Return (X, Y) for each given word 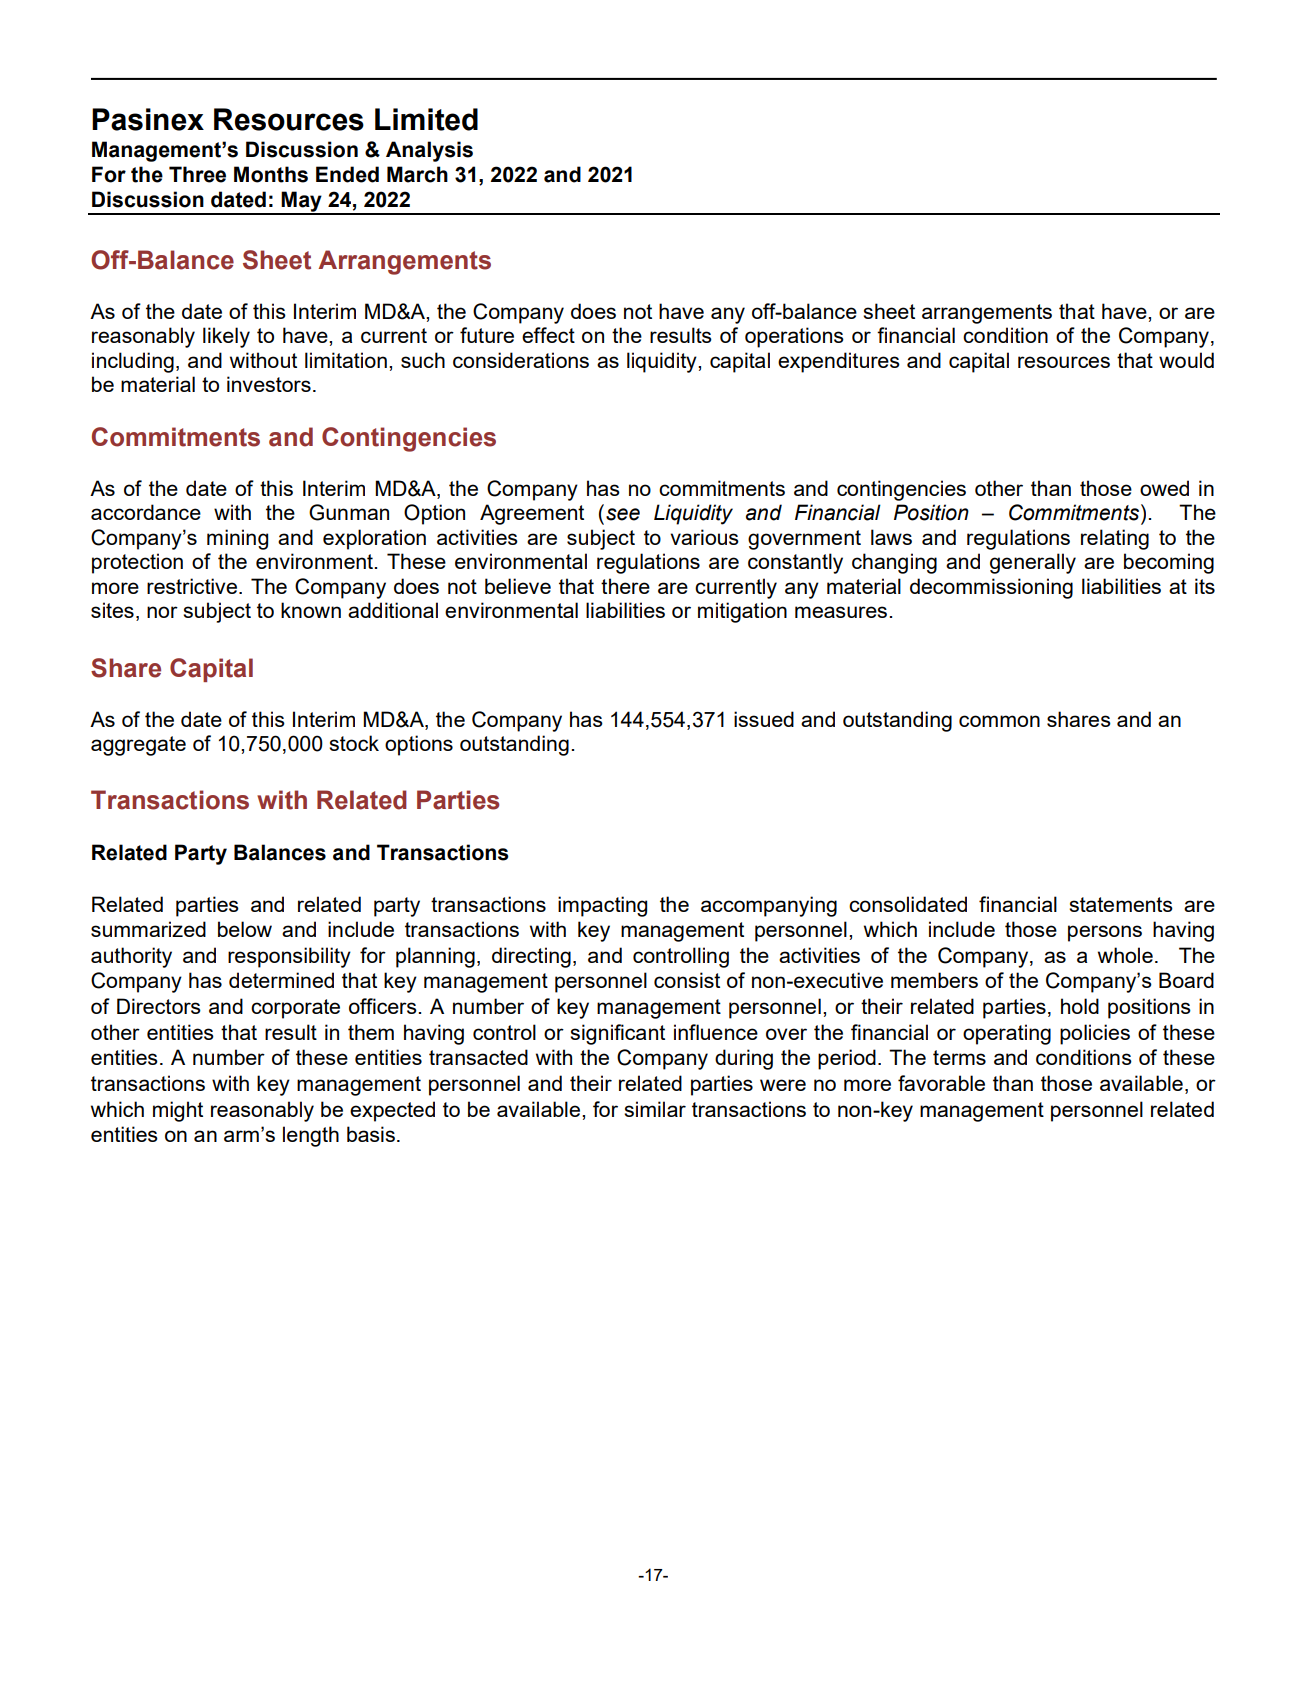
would (1186, 360)
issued (764, 719)
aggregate (138, 746)
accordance (146, 512)
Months (271, 174)
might (178, 1111)
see (623, 514)
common (999, 721)
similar (655, 1109)
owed (1164, 488)
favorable (941, 1083)
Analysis (429, 151)
